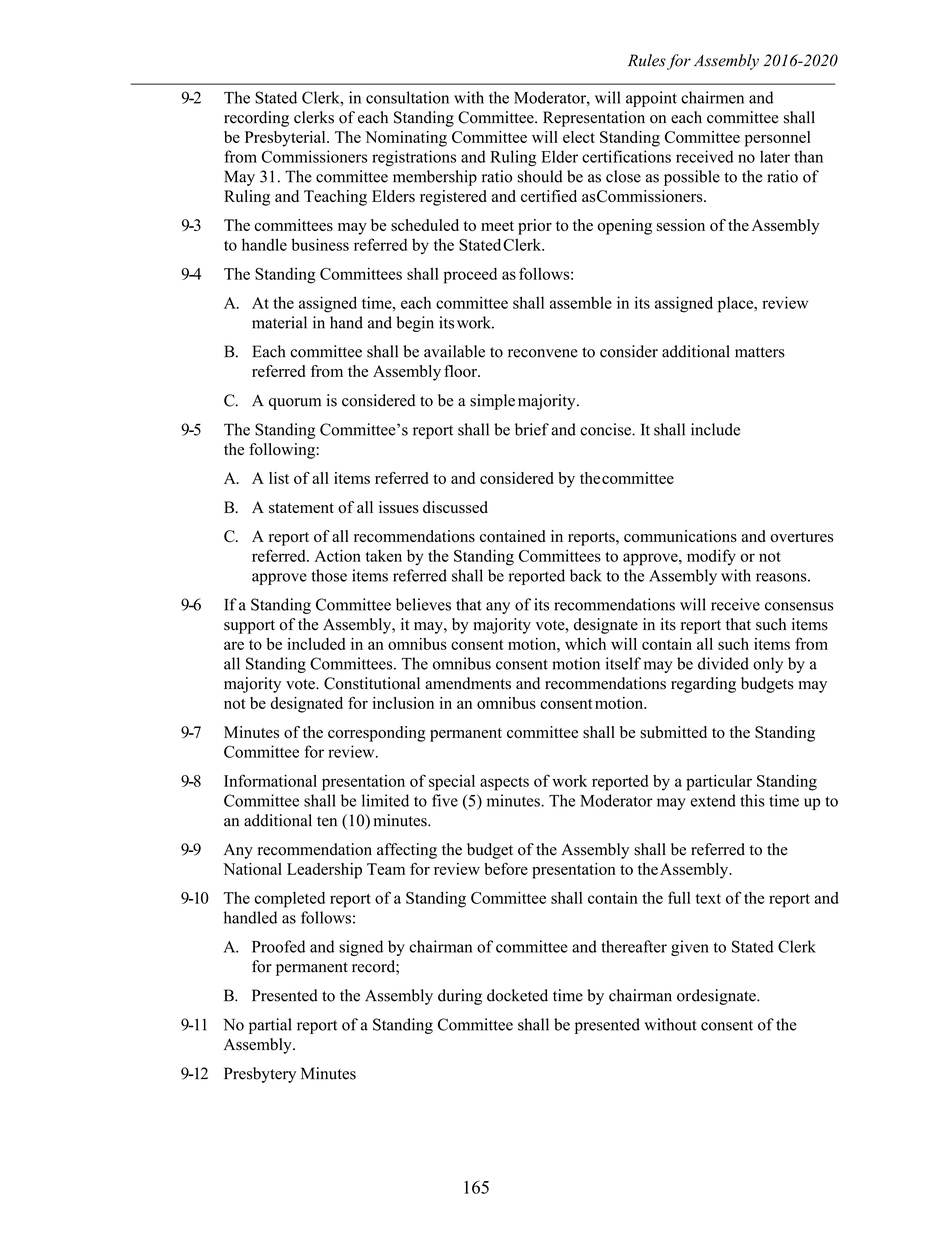 The height and width of the document is (1233, 952). I want to click on Informational, so click(270, 780).
